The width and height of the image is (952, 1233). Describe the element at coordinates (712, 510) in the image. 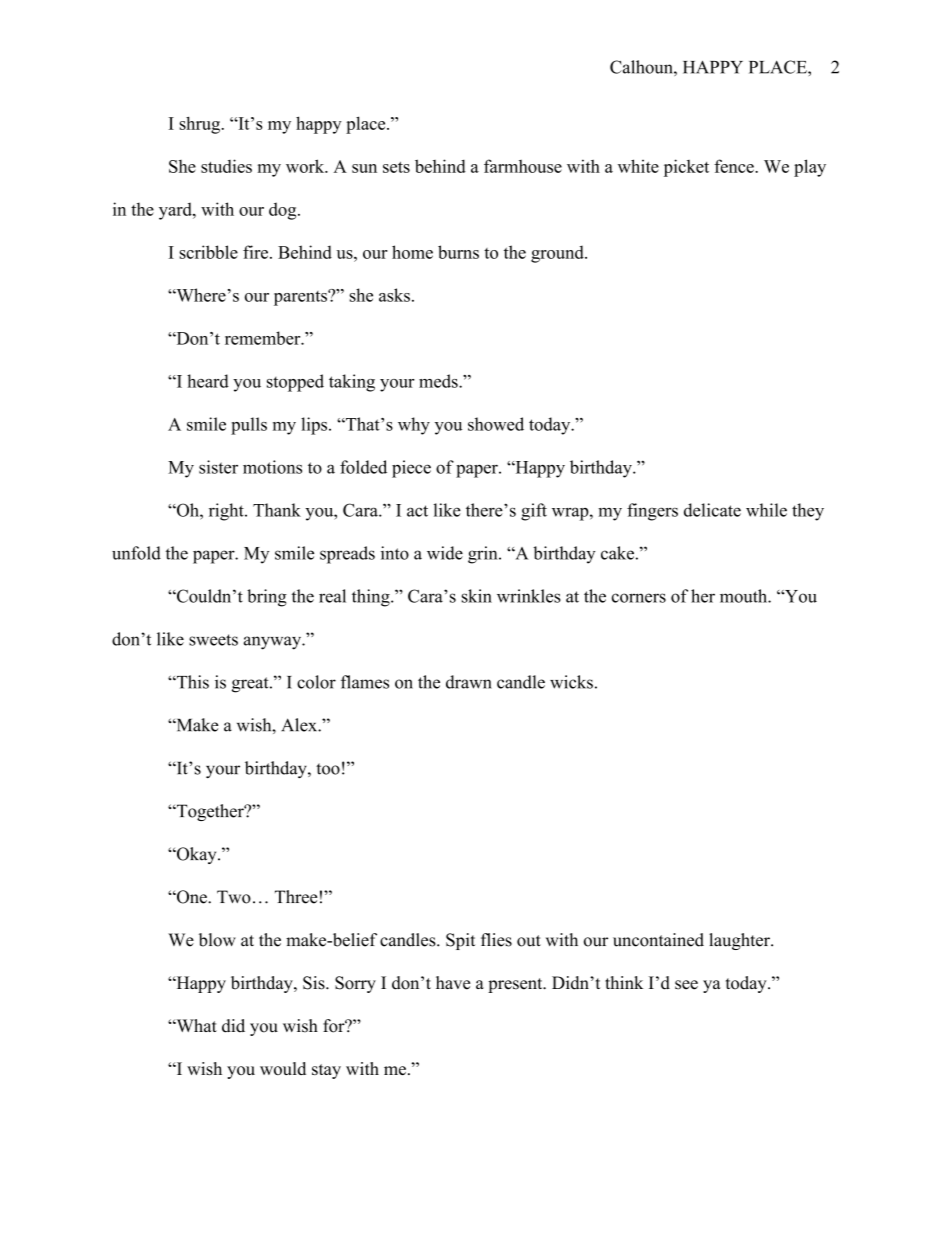

I see `delicate` at that location.
